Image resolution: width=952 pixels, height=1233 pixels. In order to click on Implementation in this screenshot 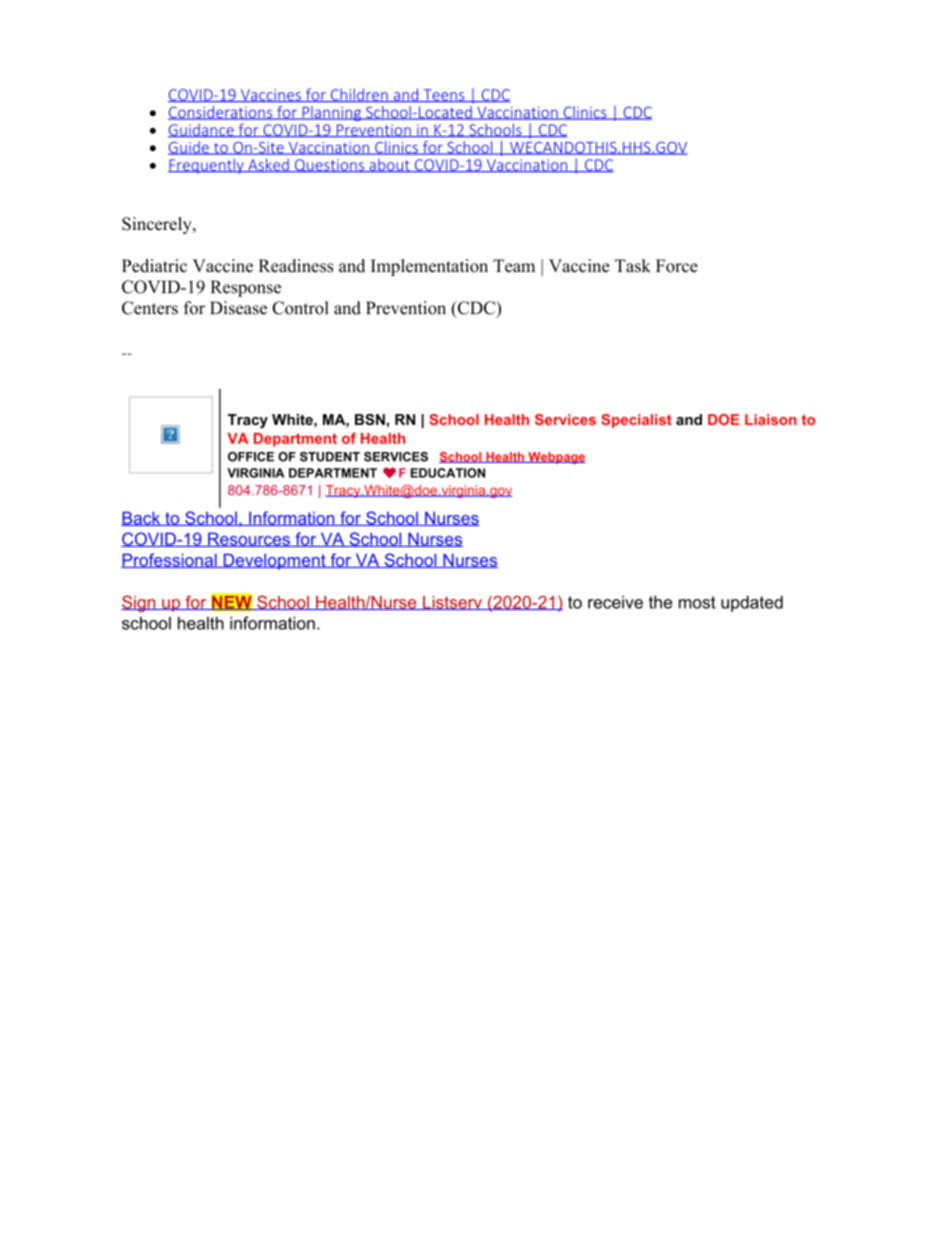, I will do `click(429, 267)`.
